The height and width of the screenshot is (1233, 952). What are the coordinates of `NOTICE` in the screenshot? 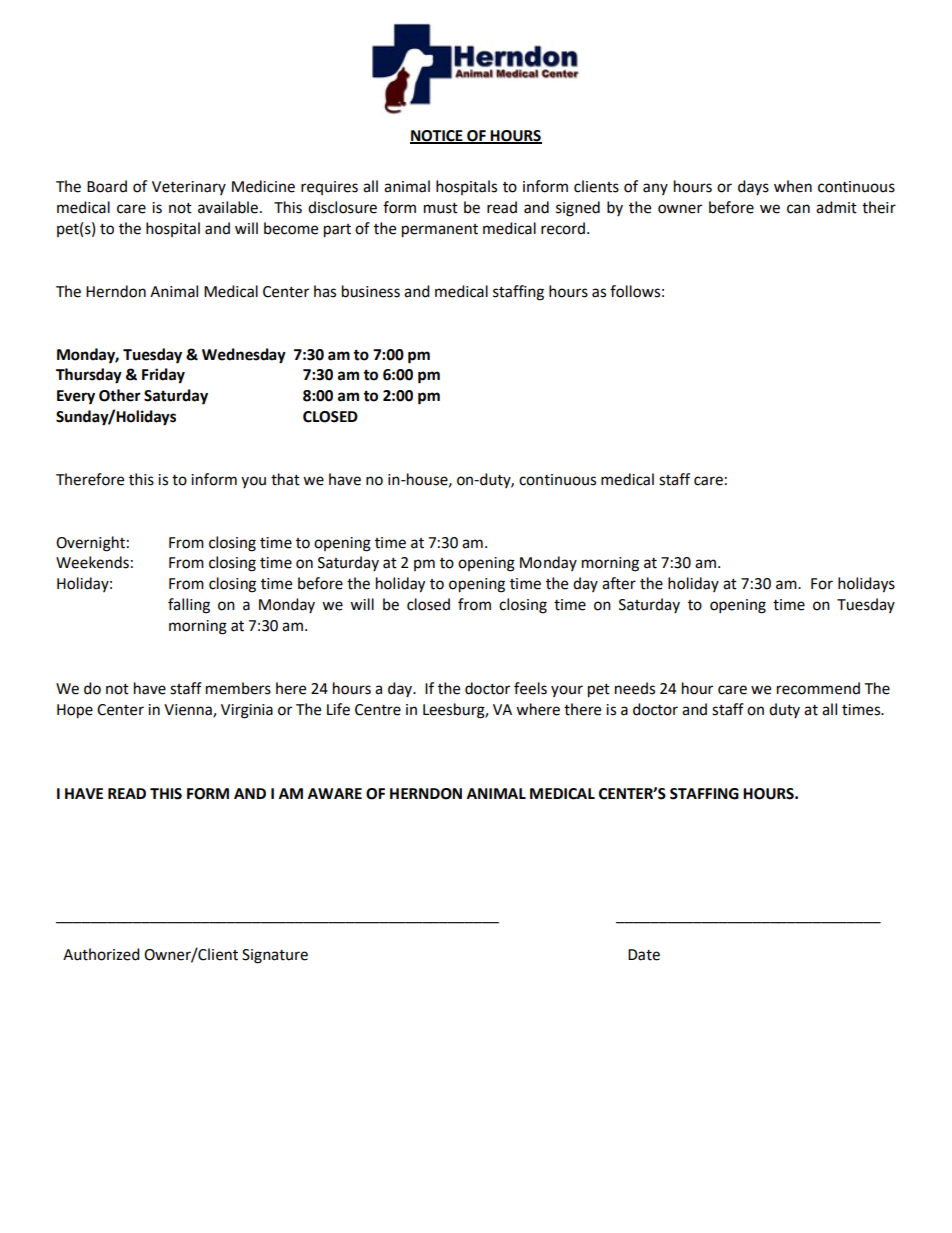 It's located at (437, 137).
